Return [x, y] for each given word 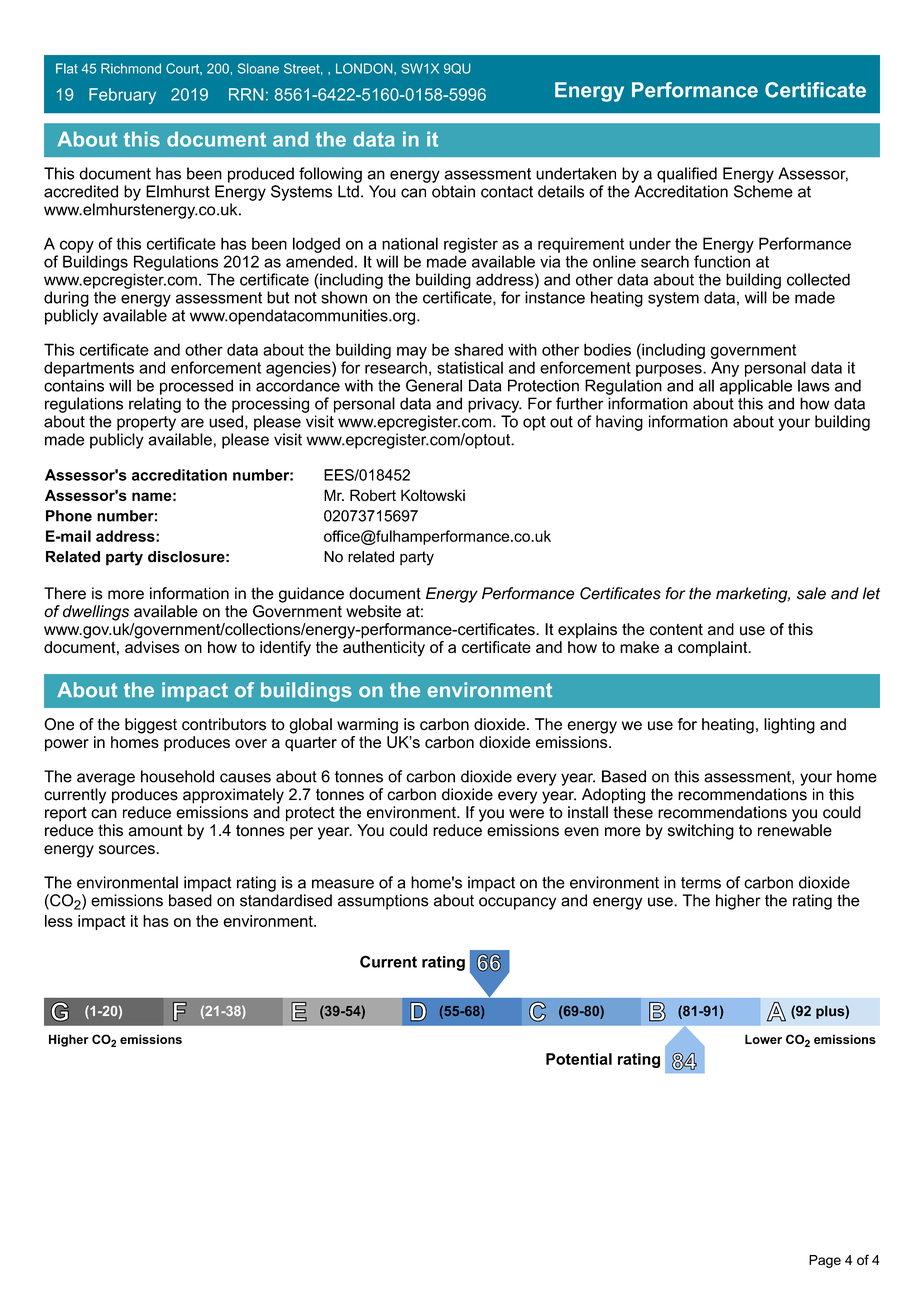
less [59, 921]
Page [825, 1261]
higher [738, 902]
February [122, 96]
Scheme [763, 191]
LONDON [365, 68]
